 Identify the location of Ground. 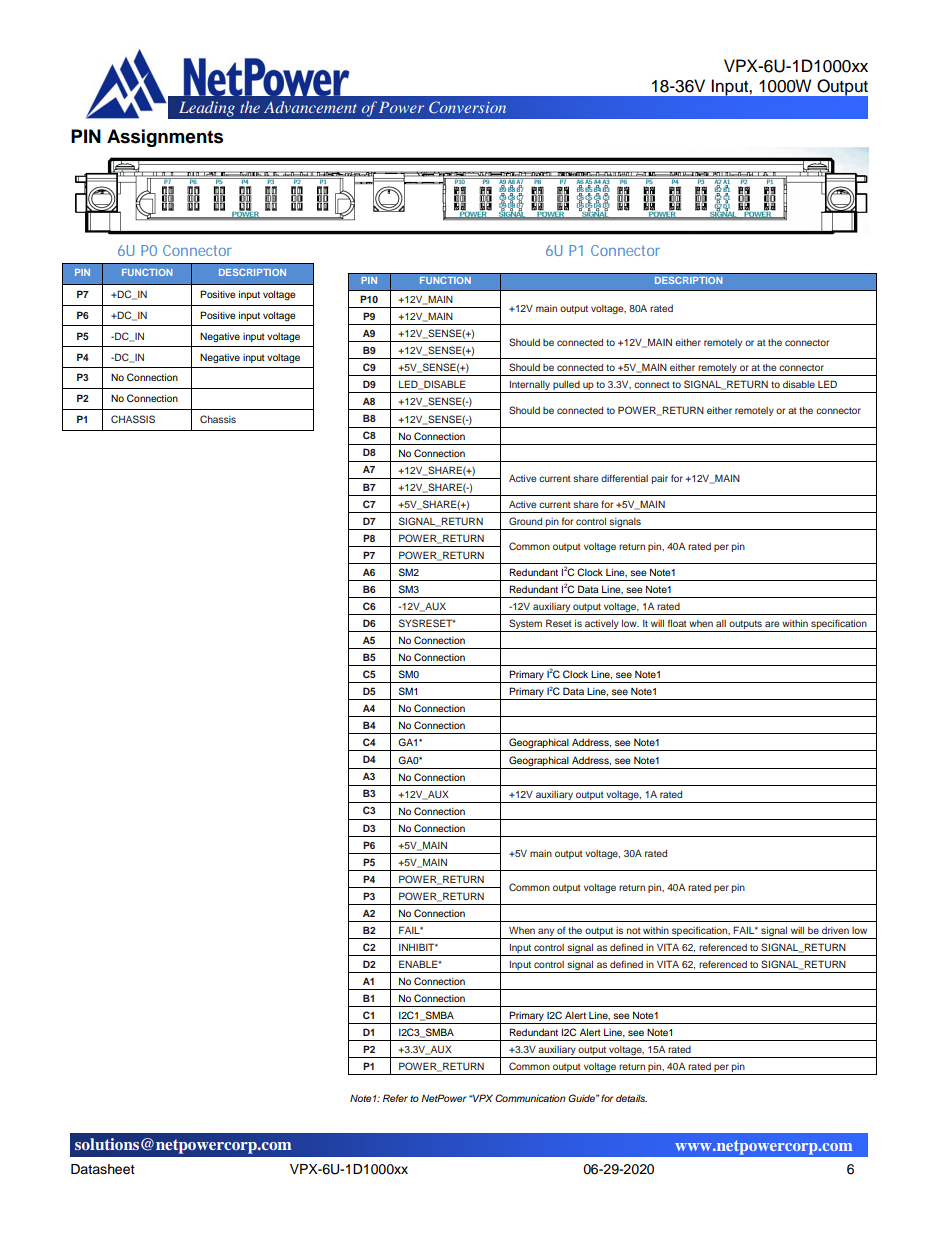
(525, 521).
